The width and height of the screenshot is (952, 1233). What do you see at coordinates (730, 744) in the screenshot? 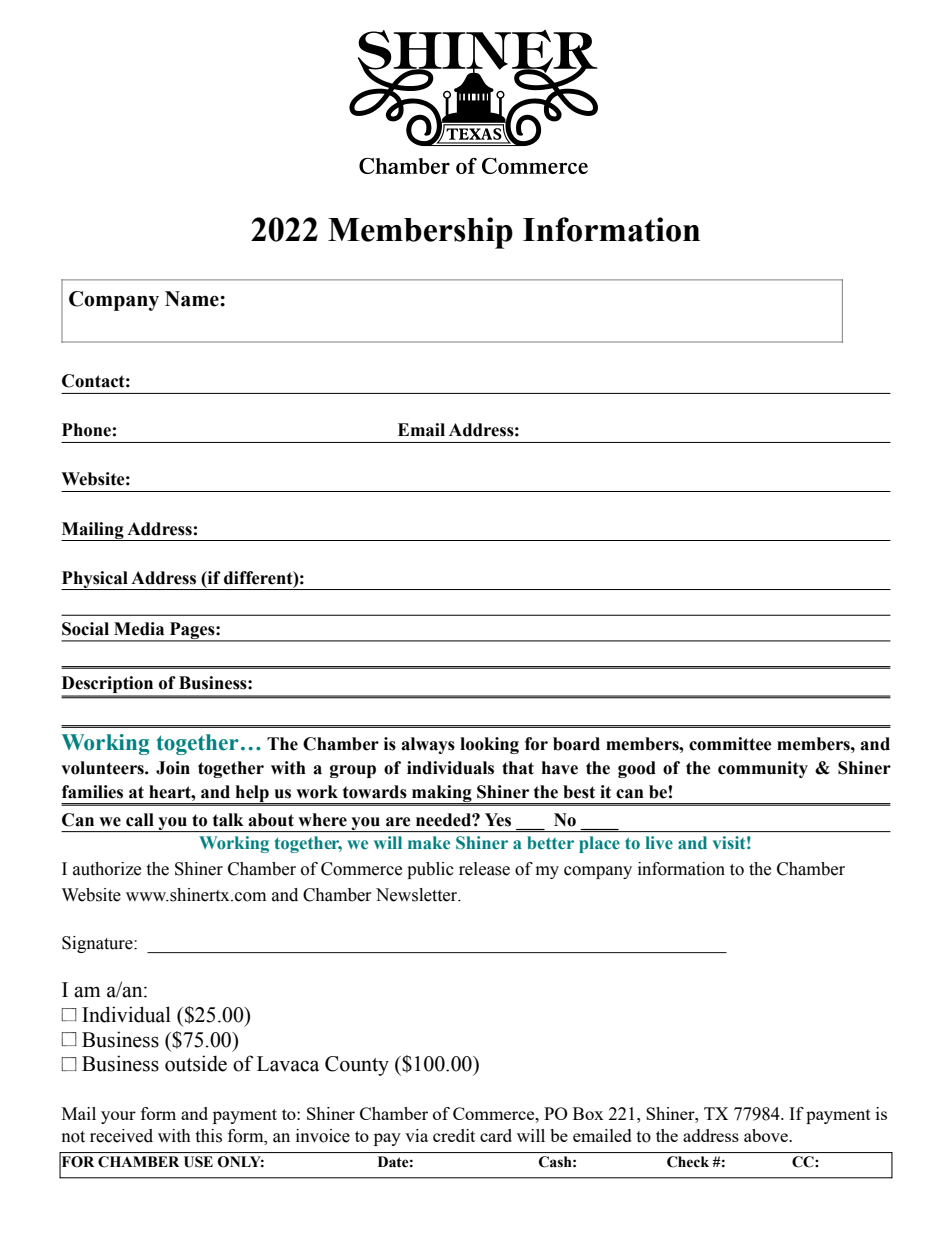
I see `committee` at bounding box center [730, 744].
